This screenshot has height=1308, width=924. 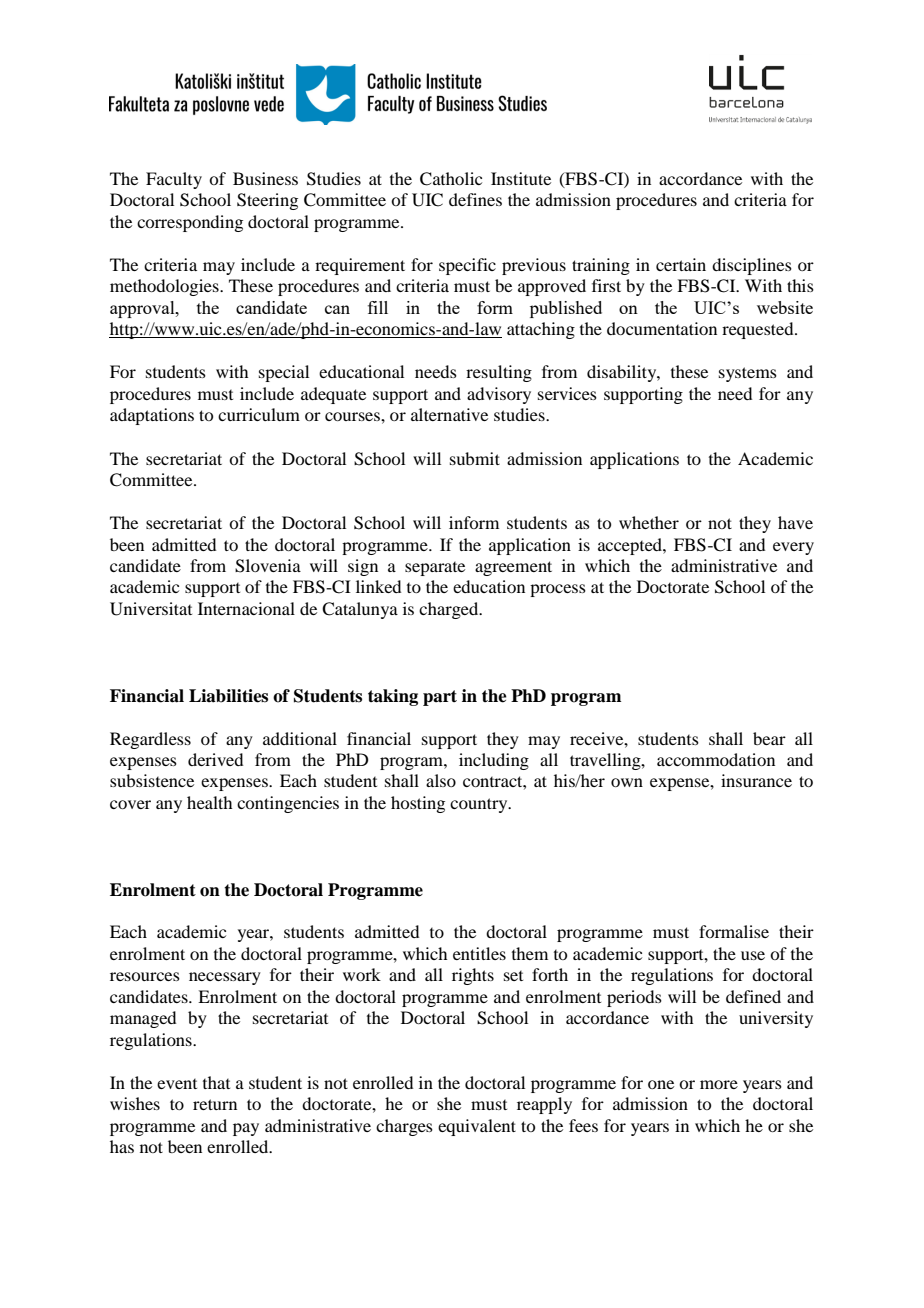 I want to click on bear, so click(x=769, y=738).
